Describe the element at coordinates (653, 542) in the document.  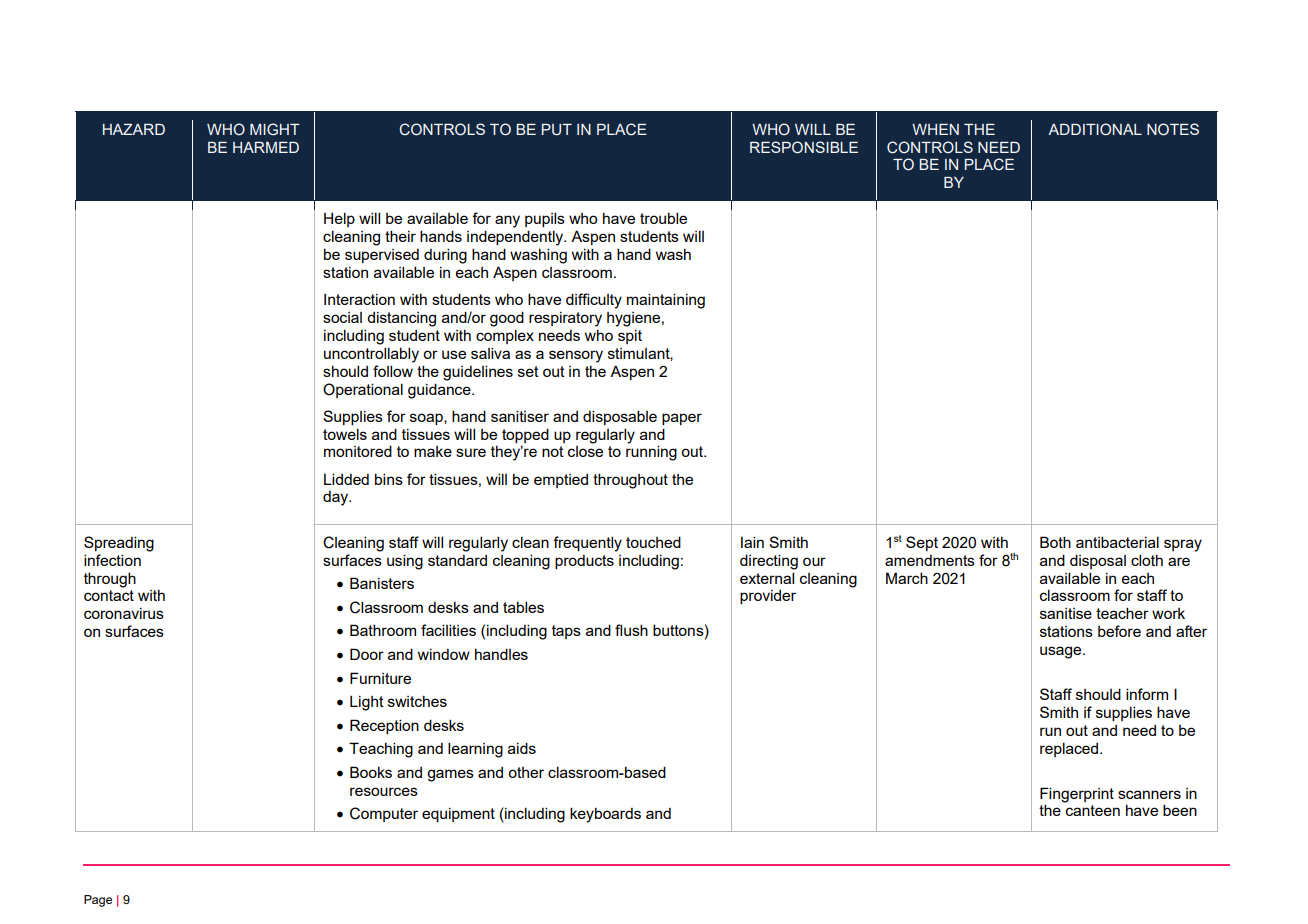
I see `touched` at that location.
